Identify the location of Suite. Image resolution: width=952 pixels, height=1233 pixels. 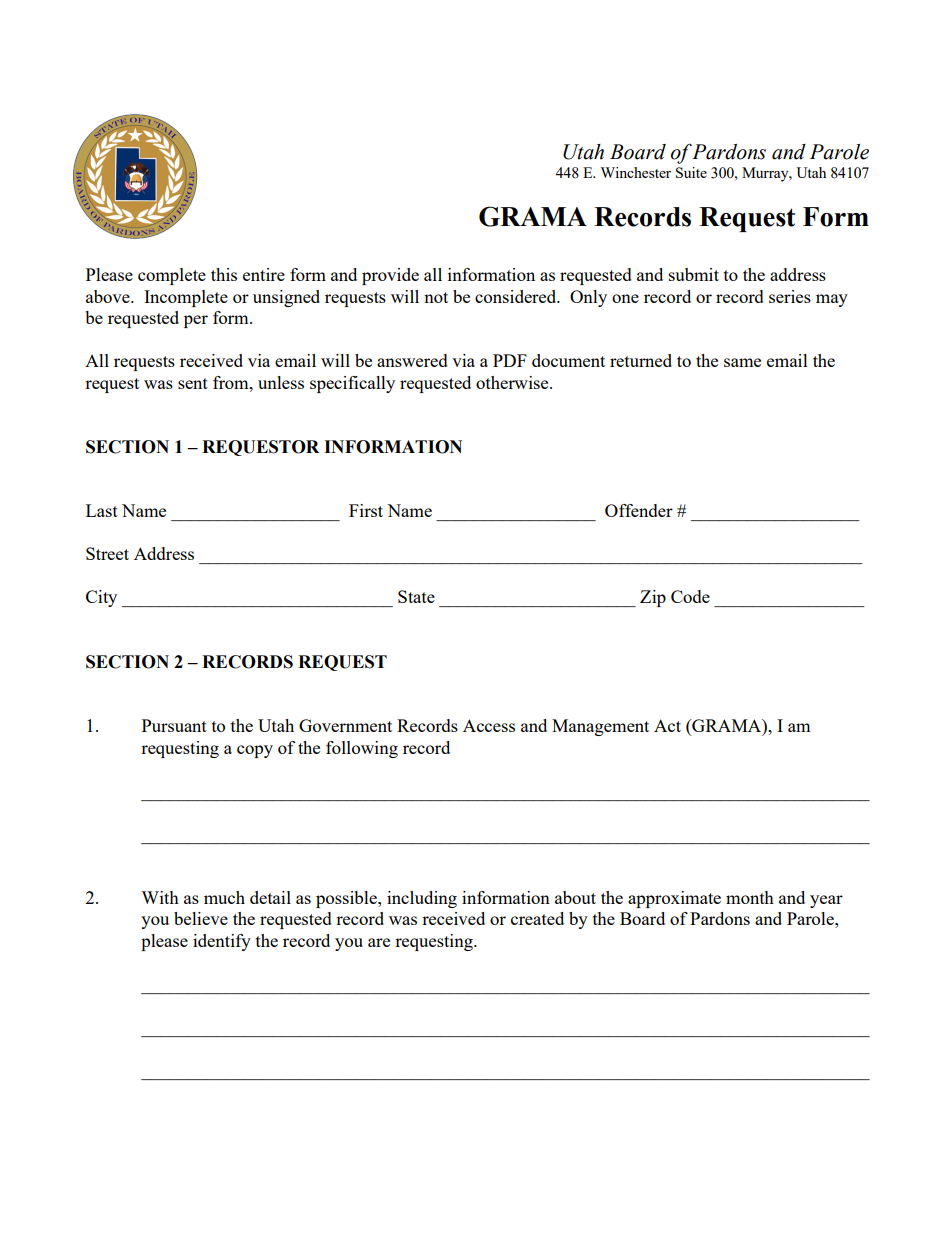
(691, 172).
